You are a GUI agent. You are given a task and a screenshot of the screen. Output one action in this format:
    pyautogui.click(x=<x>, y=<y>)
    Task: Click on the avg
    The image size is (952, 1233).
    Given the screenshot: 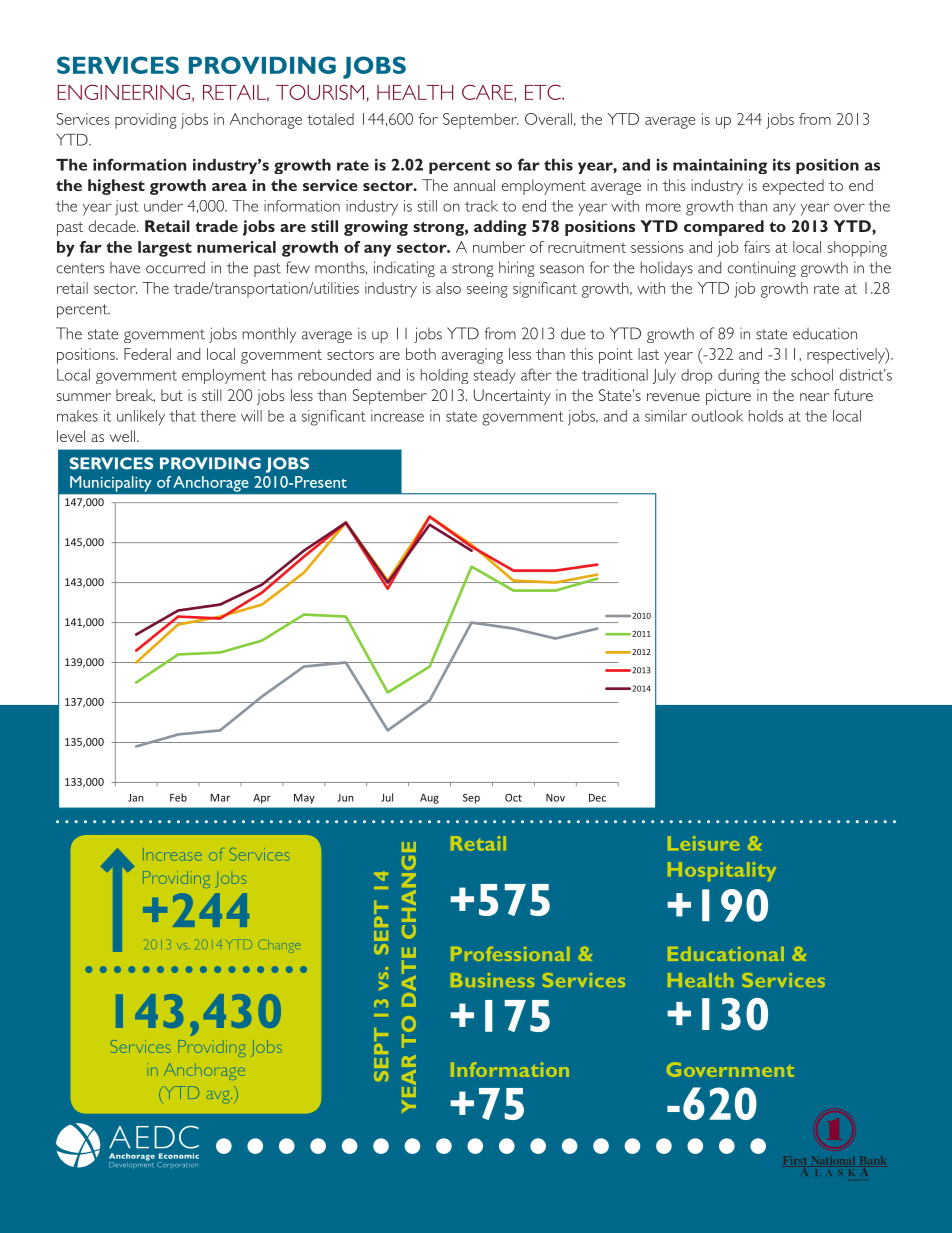 What is the action you would take?
    pyautogui.click(x=219, y=1097)
